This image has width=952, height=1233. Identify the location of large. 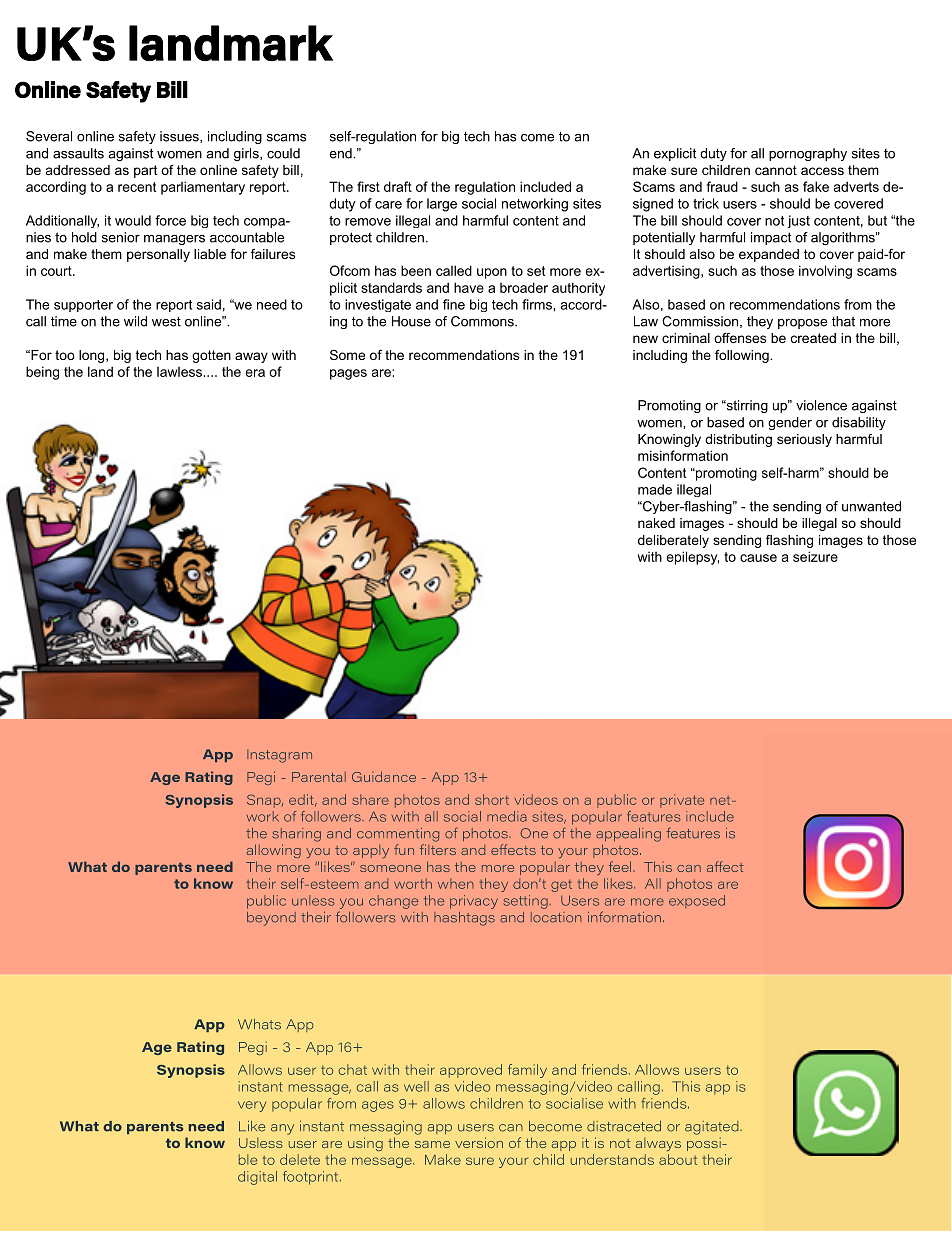
(442, 205).
